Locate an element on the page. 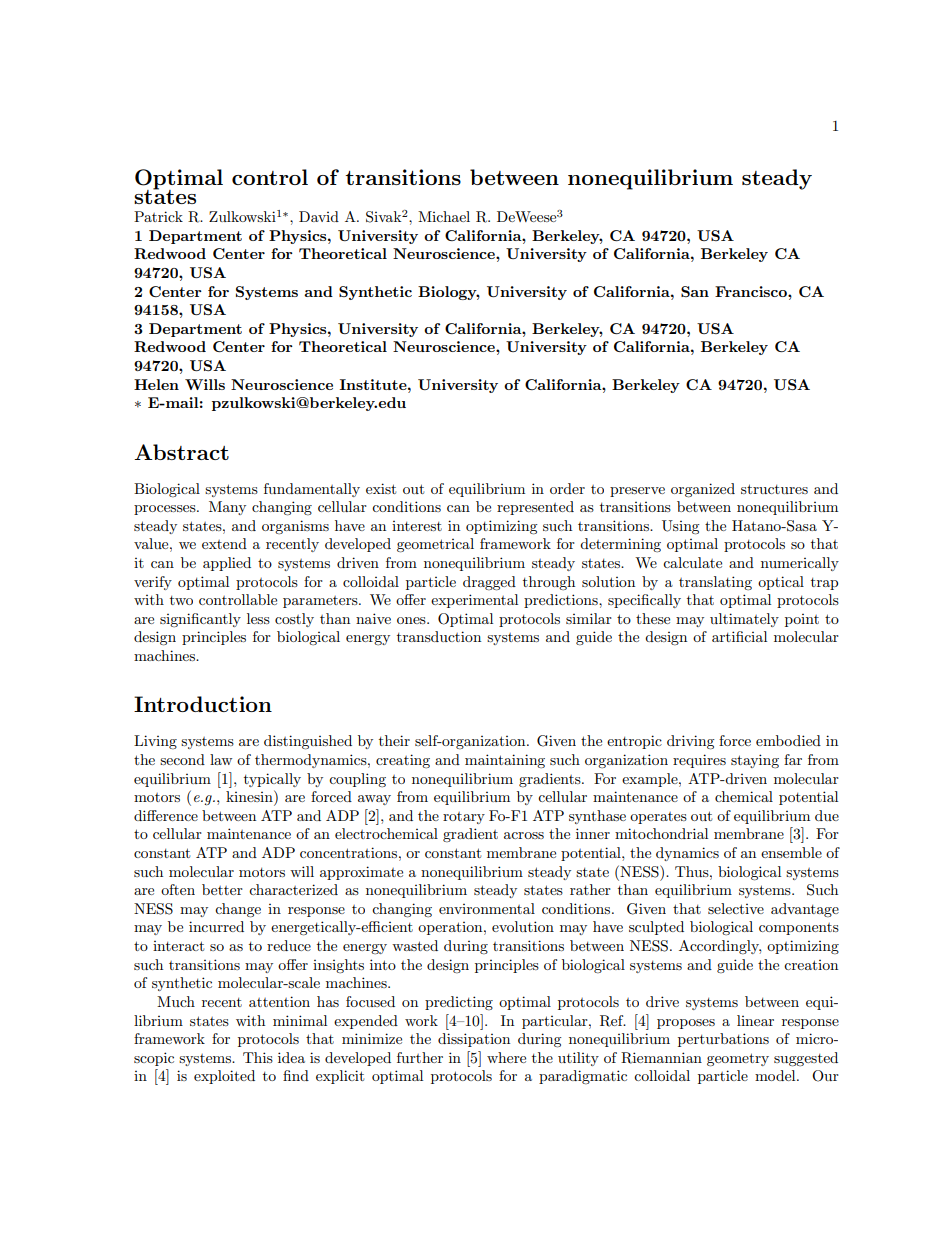  maintaining is located at coordinates (505, 761).
